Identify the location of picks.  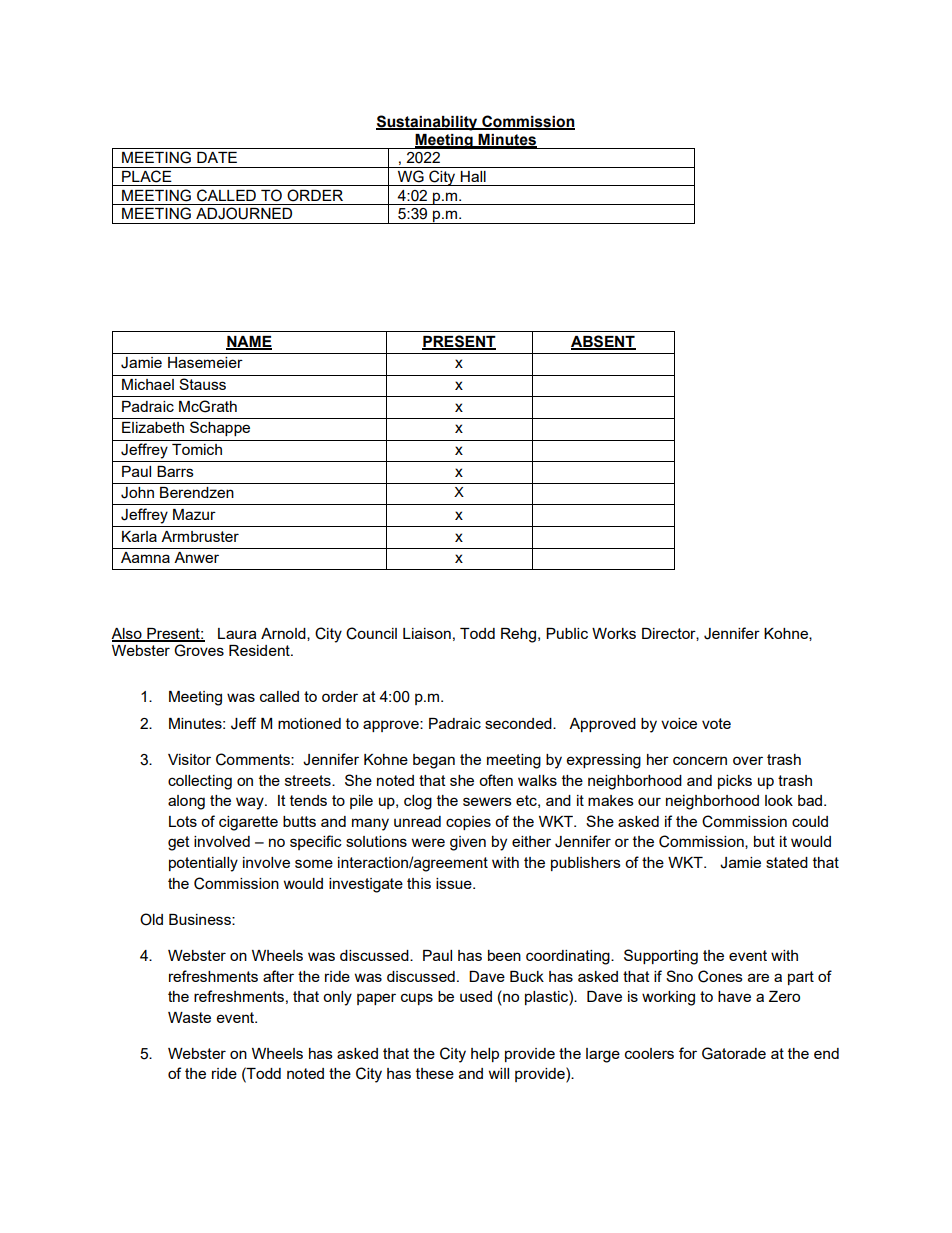
(735, 782).
